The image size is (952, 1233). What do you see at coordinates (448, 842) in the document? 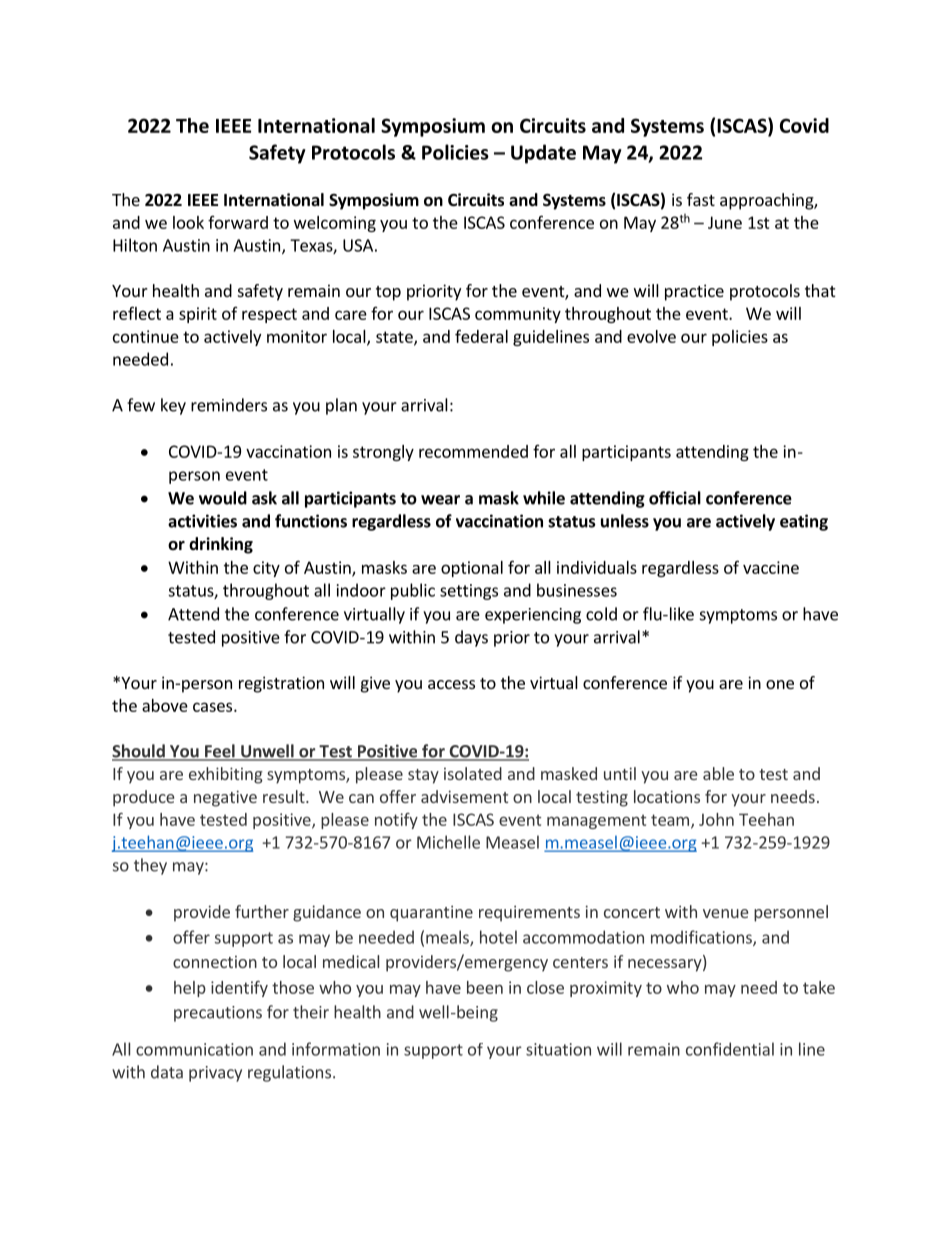
I see `Michelle` at bounding box center [448, 842].
